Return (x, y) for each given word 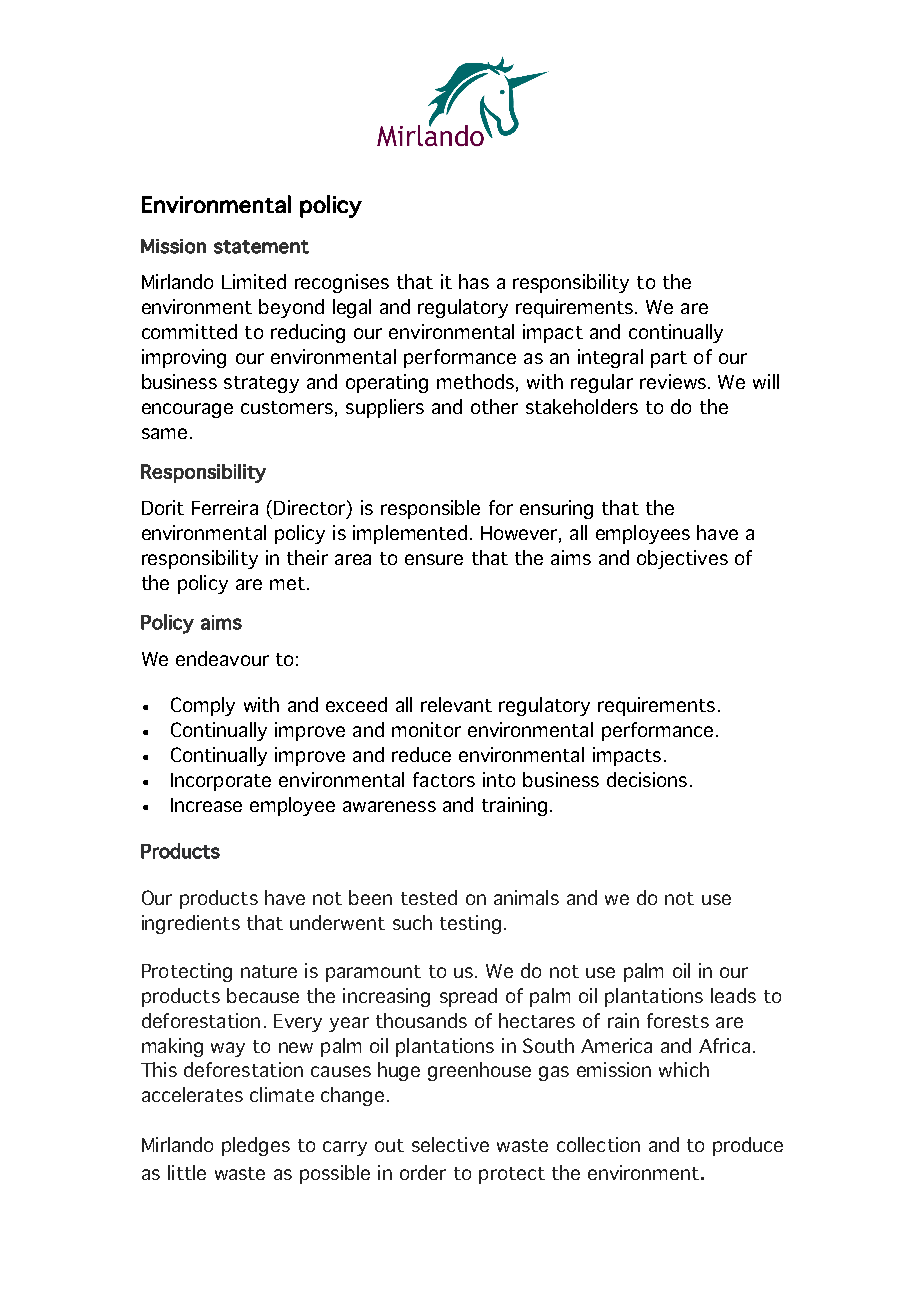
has (474, 281)
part (669, 359)
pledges (256, 1146)
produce (748, 1146)
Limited (254, 281)
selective (450, 1144)
